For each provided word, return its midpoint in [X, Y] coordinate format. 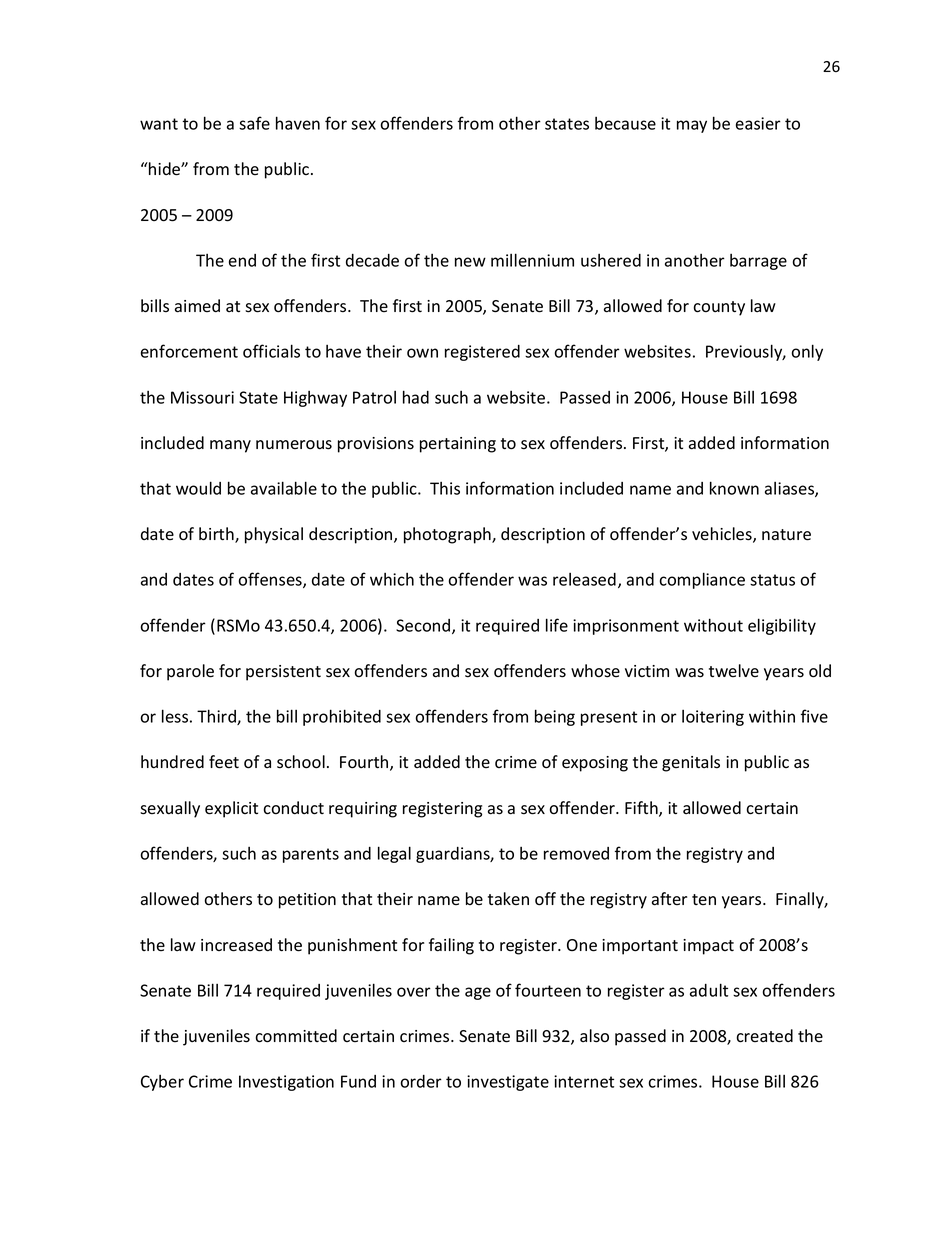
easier [758, 123]
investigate [508, 1083]
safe [254, 123]
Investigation [286, 1083]
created [764, 1036]
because [625, 123]
